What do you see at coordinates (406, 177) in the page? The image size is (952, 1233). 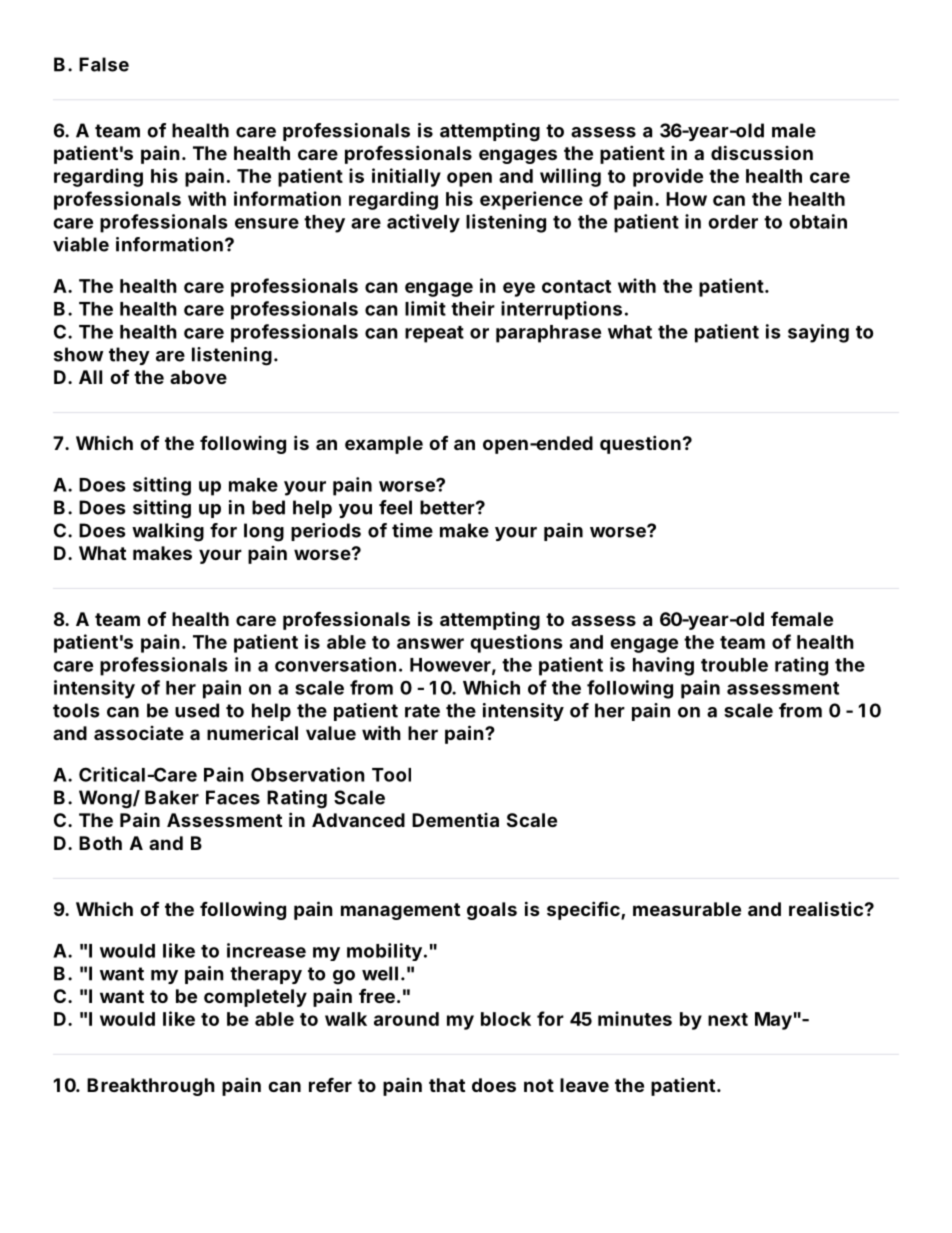 I see `initially` at bounding box center [406, 177].
